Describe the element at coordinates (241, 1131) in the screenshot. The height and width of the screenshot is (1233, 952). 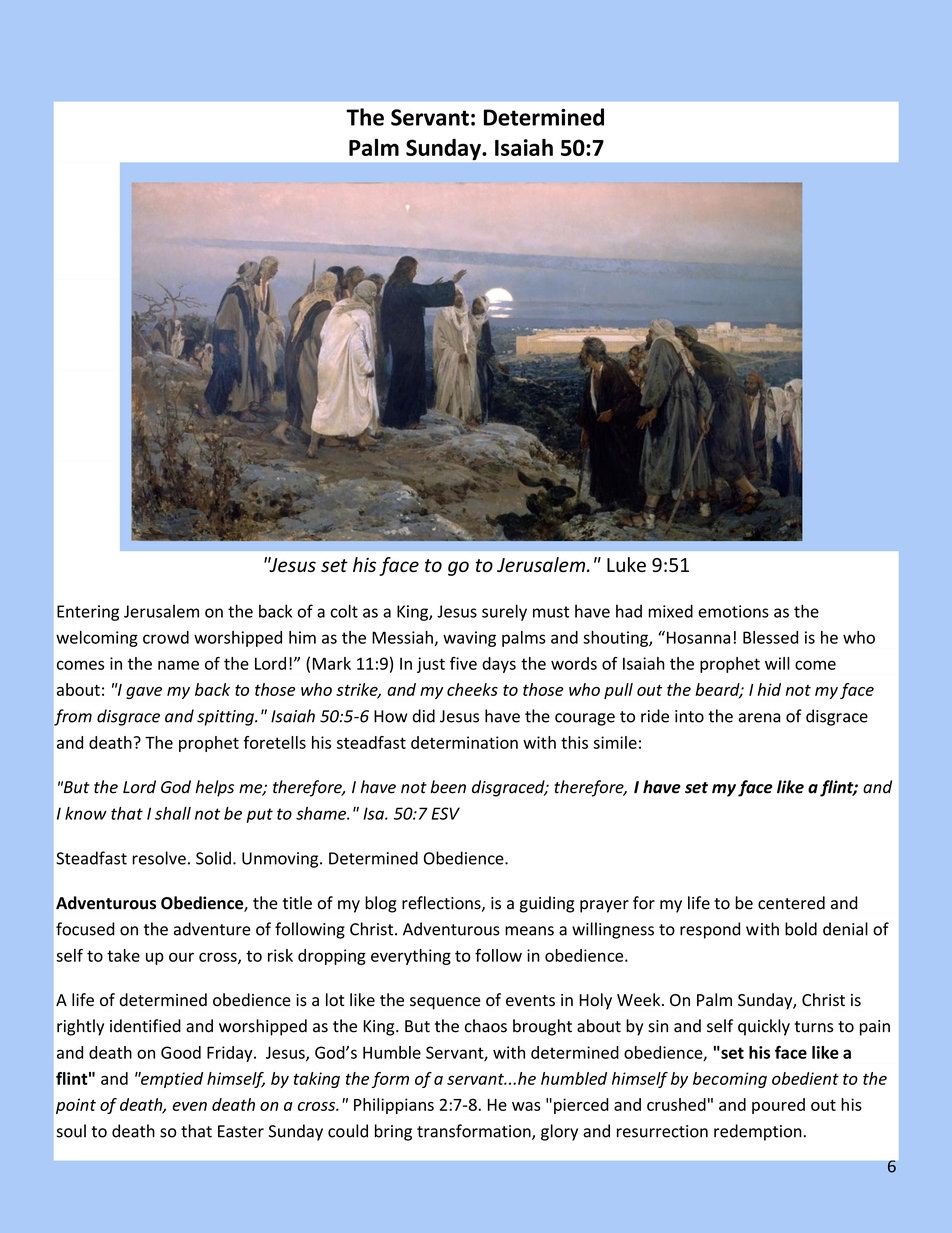
I see `Easter` at that location.
